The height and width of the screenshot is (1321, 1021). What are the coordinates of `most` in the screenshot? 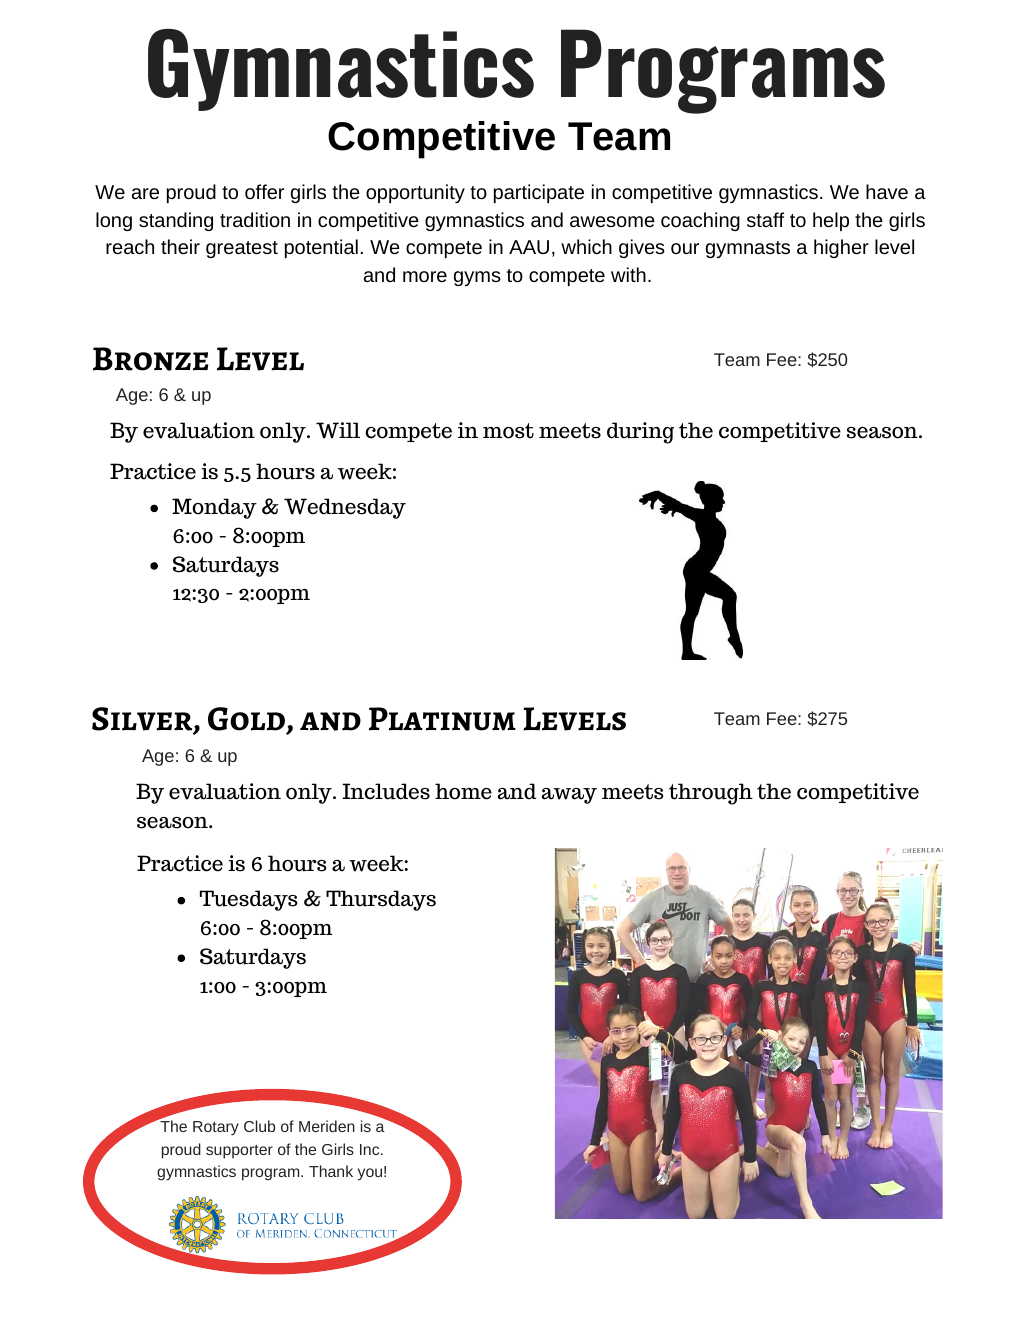 It's located at (508, 431).
